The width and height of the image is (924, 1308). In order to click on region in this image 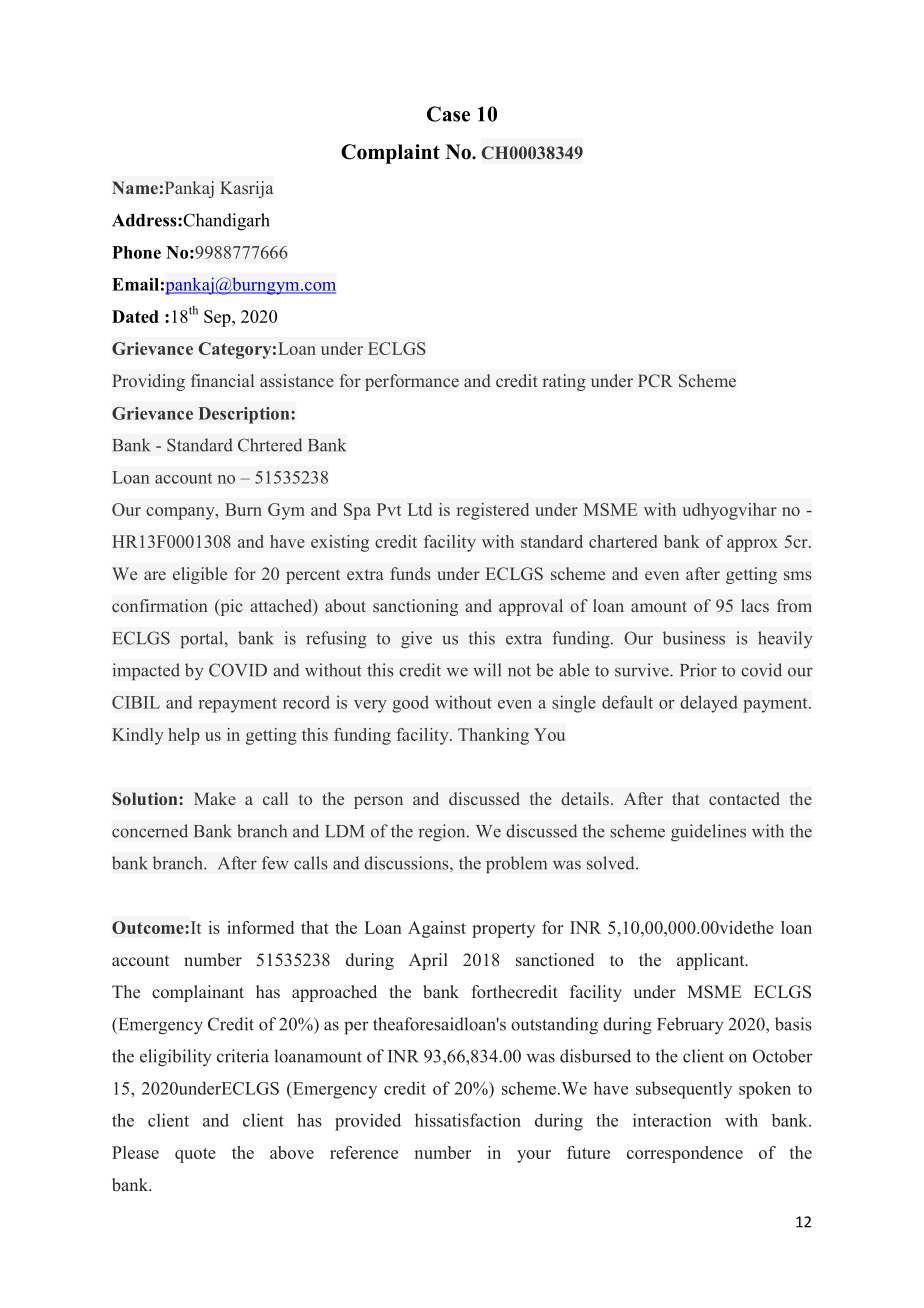, I will do `click(443, 832)`.
